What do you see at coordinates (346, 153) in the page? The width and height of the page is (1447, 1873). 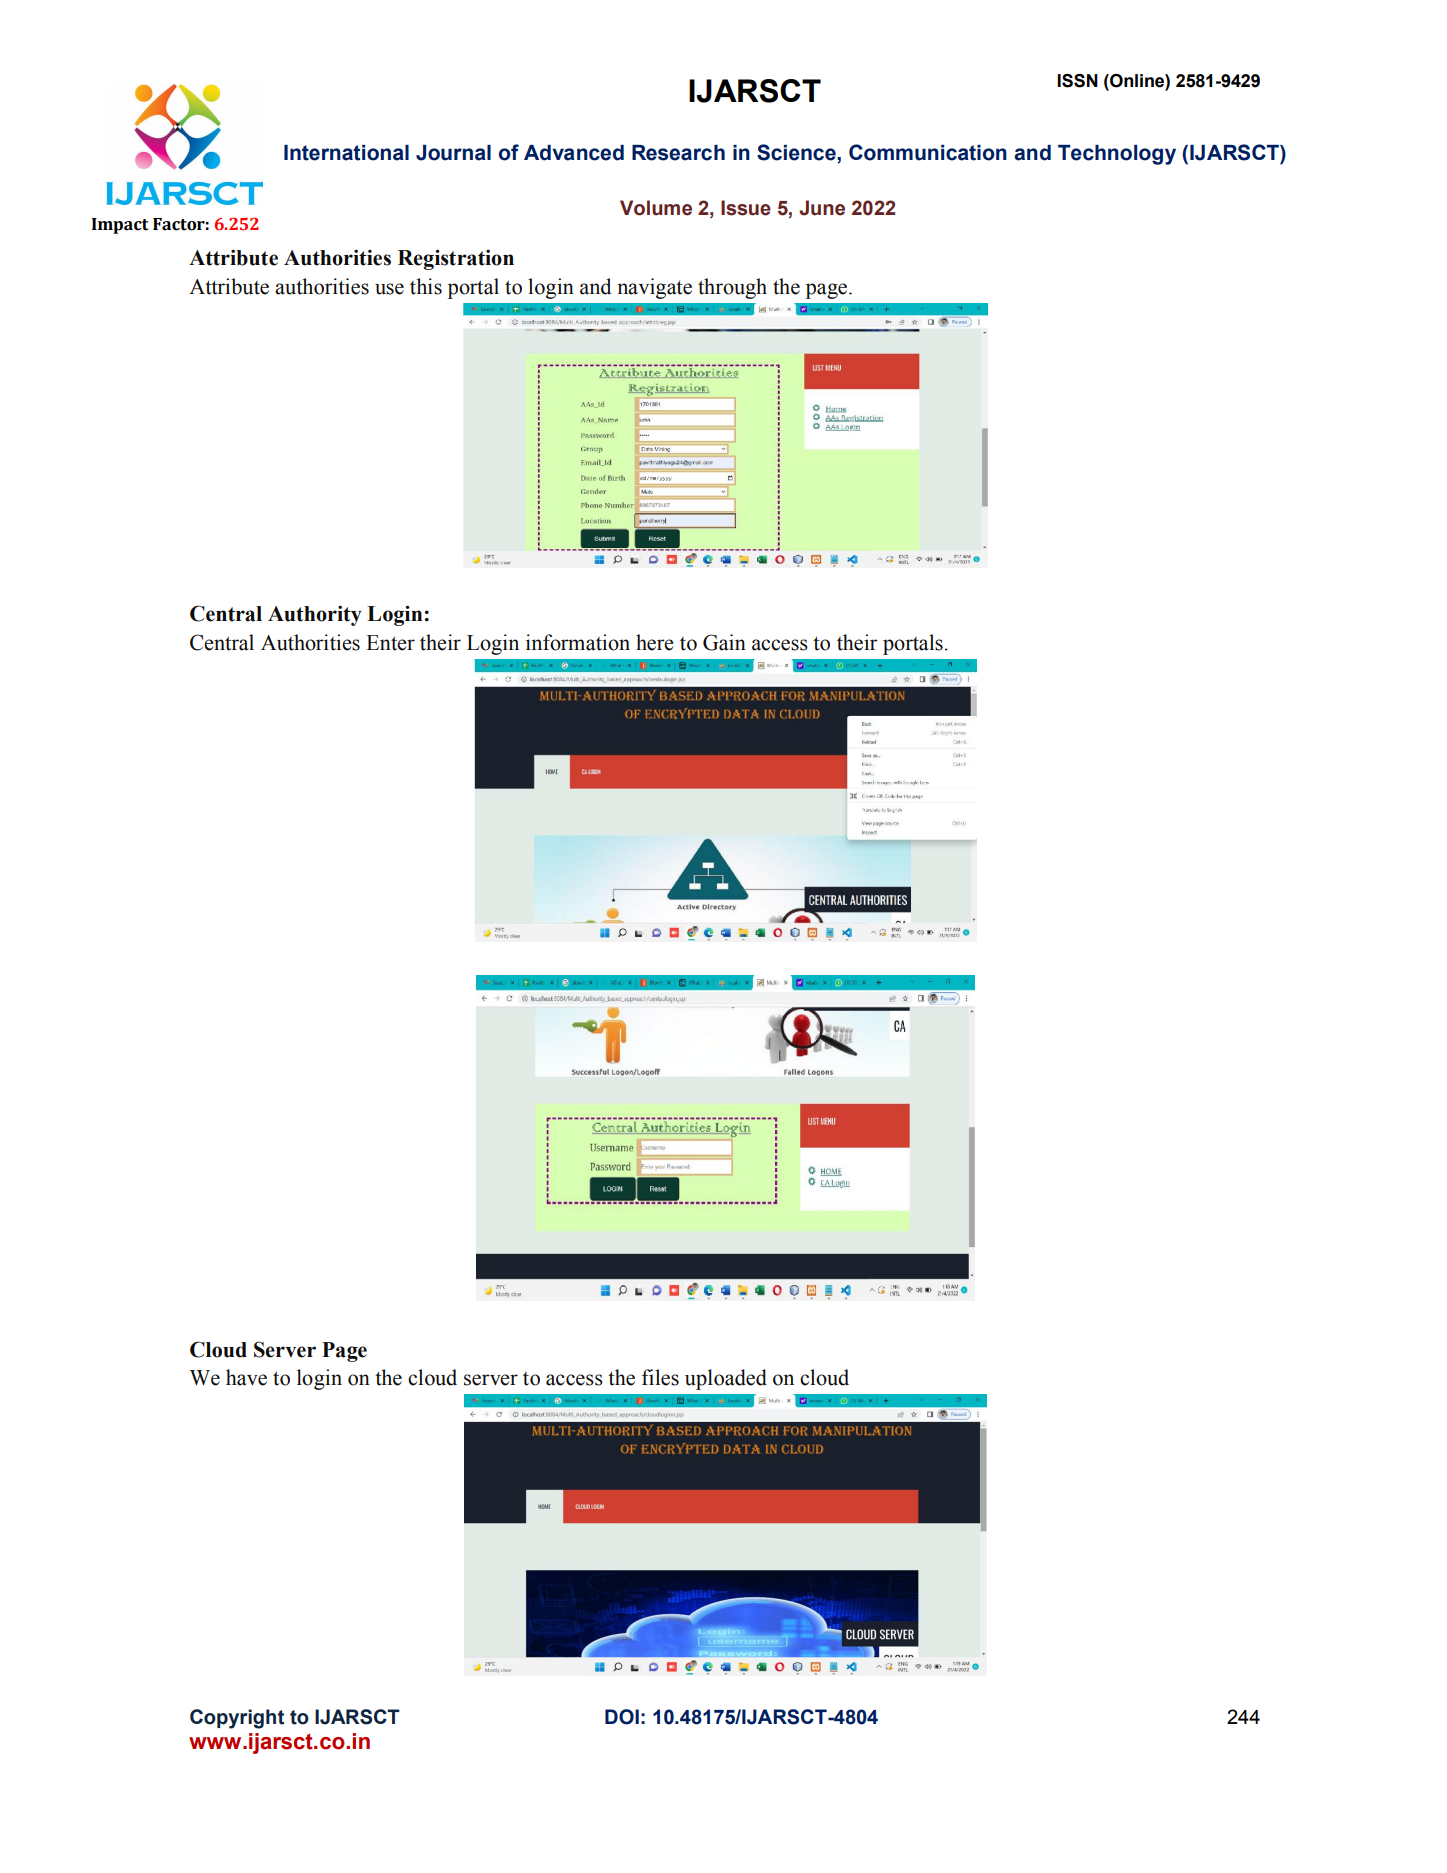 I see `International` at bounding box center [346, 153].
